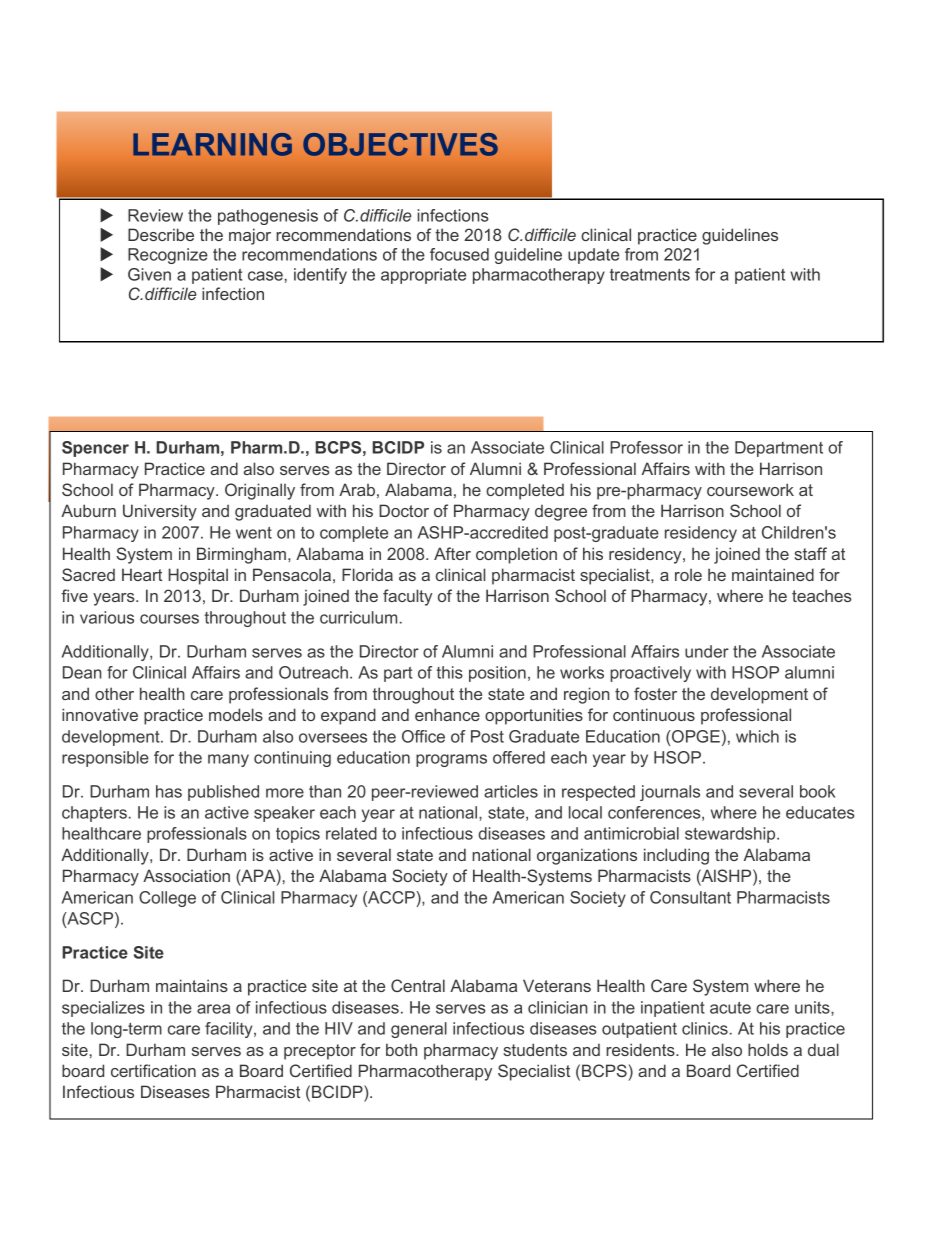 Image resolution: width=952 pixels, height=1233 pixels. I want to click on holds, so click(768, 1049).
